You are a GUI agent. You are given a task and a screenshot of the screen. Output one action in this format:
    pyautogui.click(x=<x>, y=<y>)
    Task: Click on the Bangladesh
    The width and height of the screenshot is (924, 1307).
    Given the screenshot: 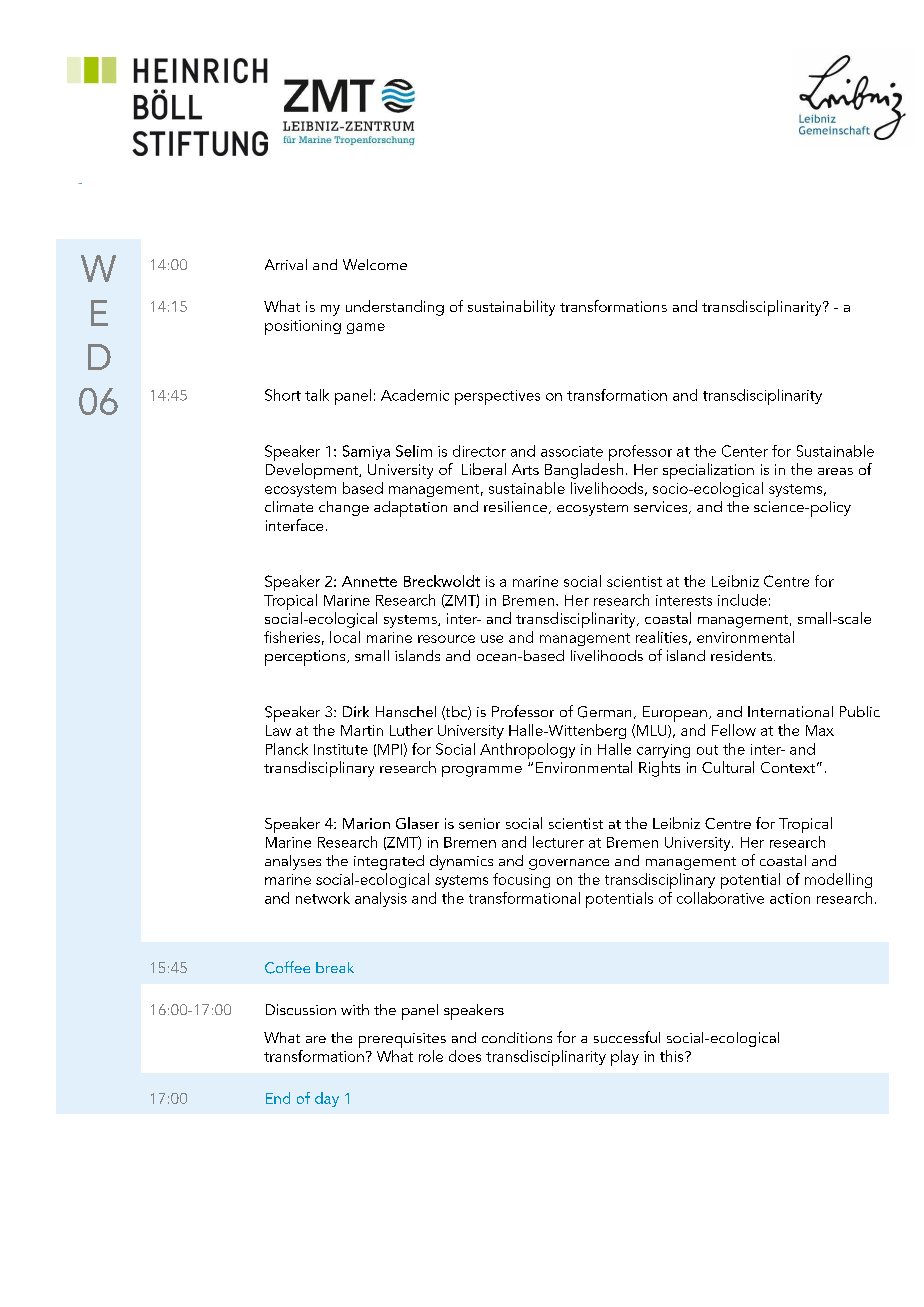 What is the action you would take?
    pyautogui.click(x=584, y=471)
